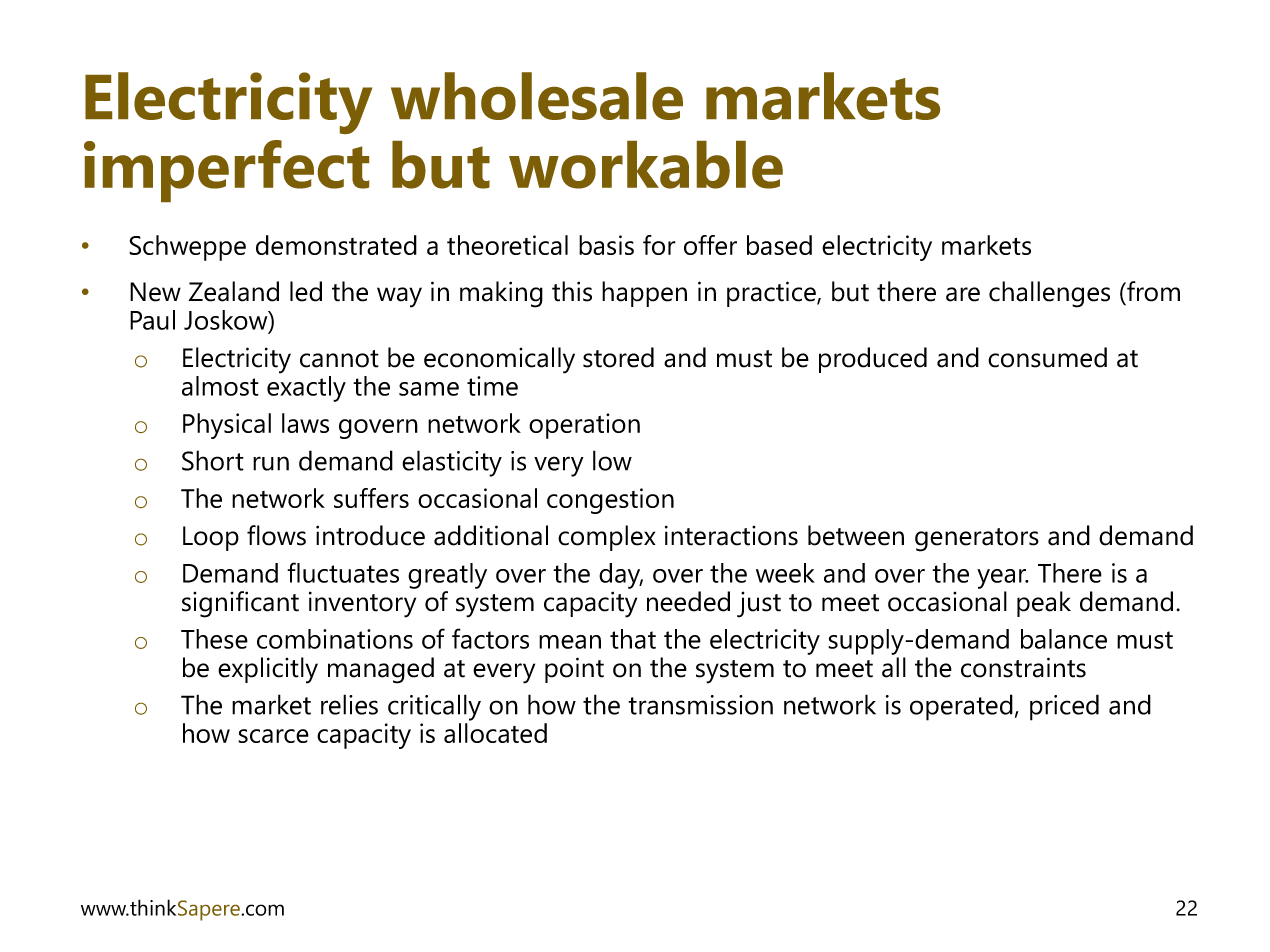 This document has height=952, width=1270. I want to click on workable, so click(646, 165).
